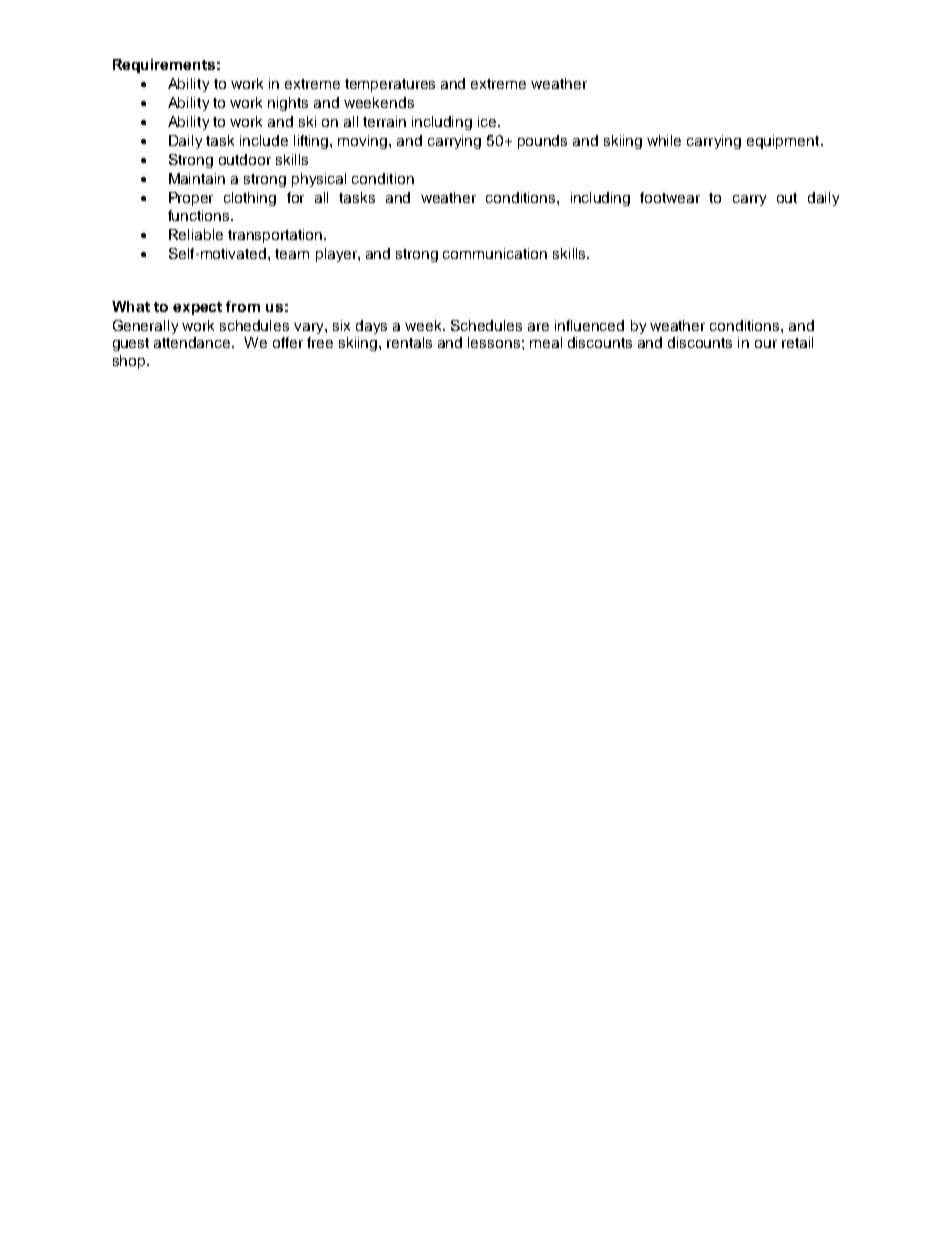  What do you see at coordinates (191, 199) in the document?
I see `Proper` at bounding box center [191, 199].
